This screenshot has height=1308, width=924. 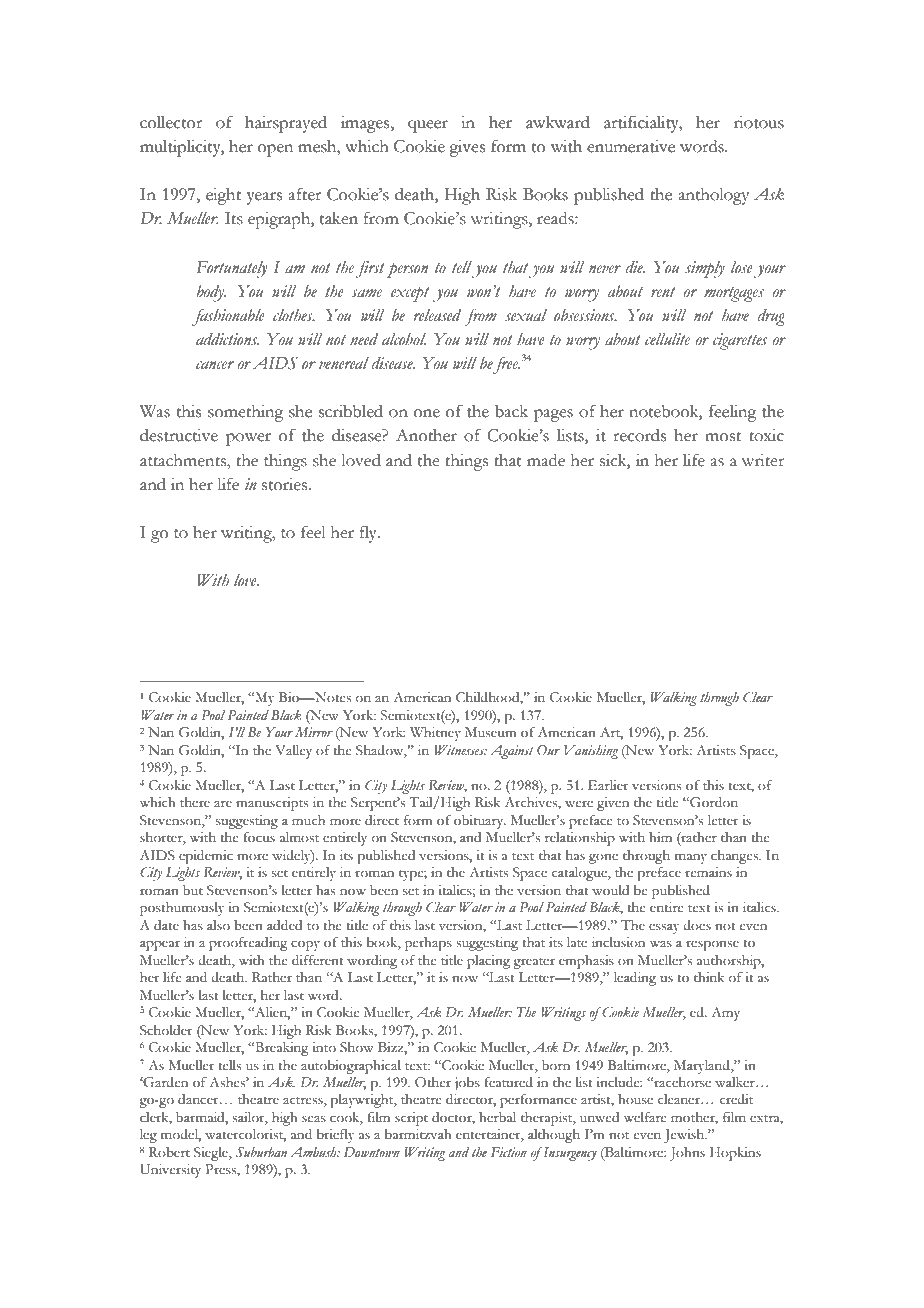 I want to click on Suburban, so click(x=261, y=1152).
